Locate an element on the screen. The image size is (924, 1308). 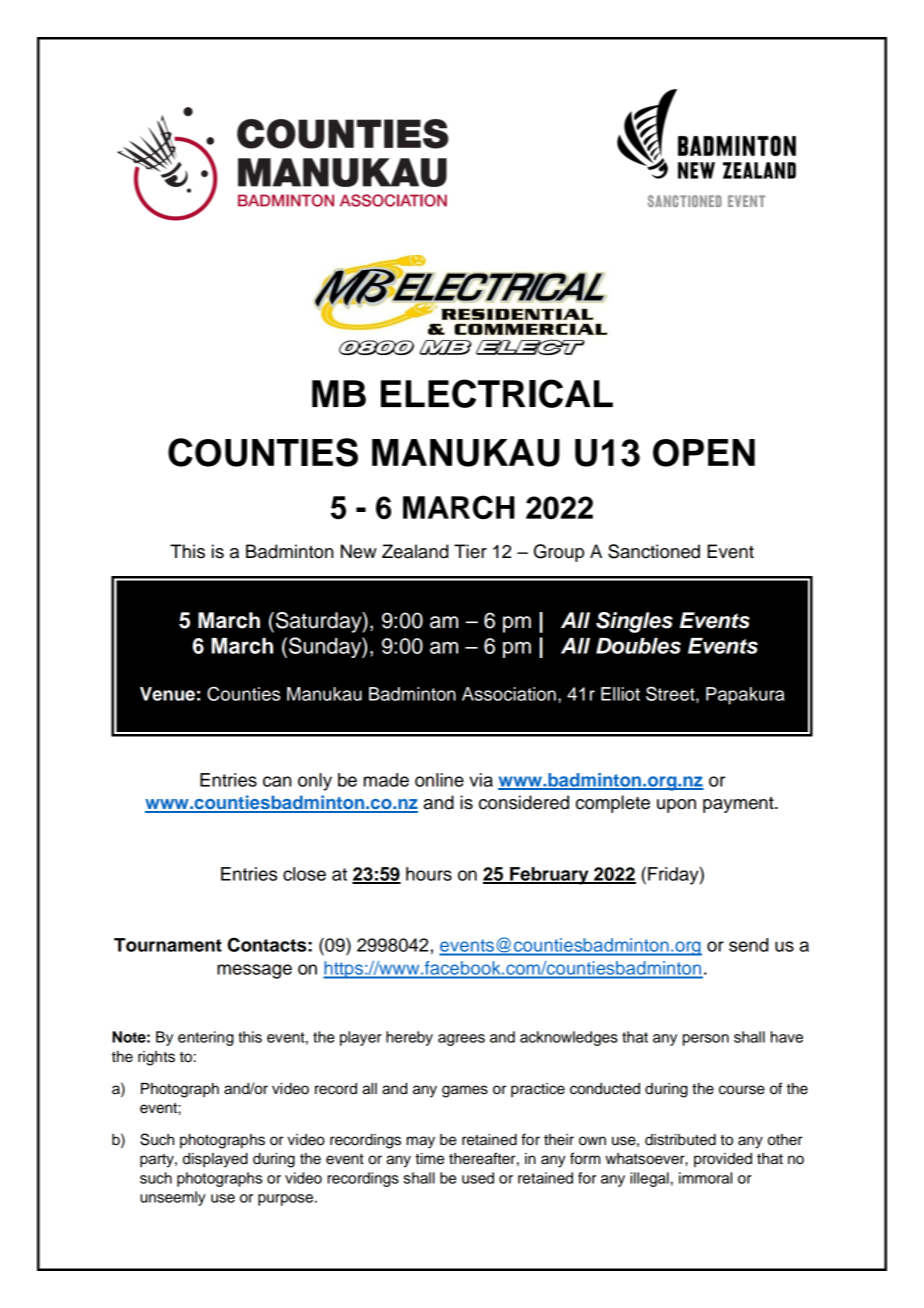
New is located at coordinates (359, 551).
